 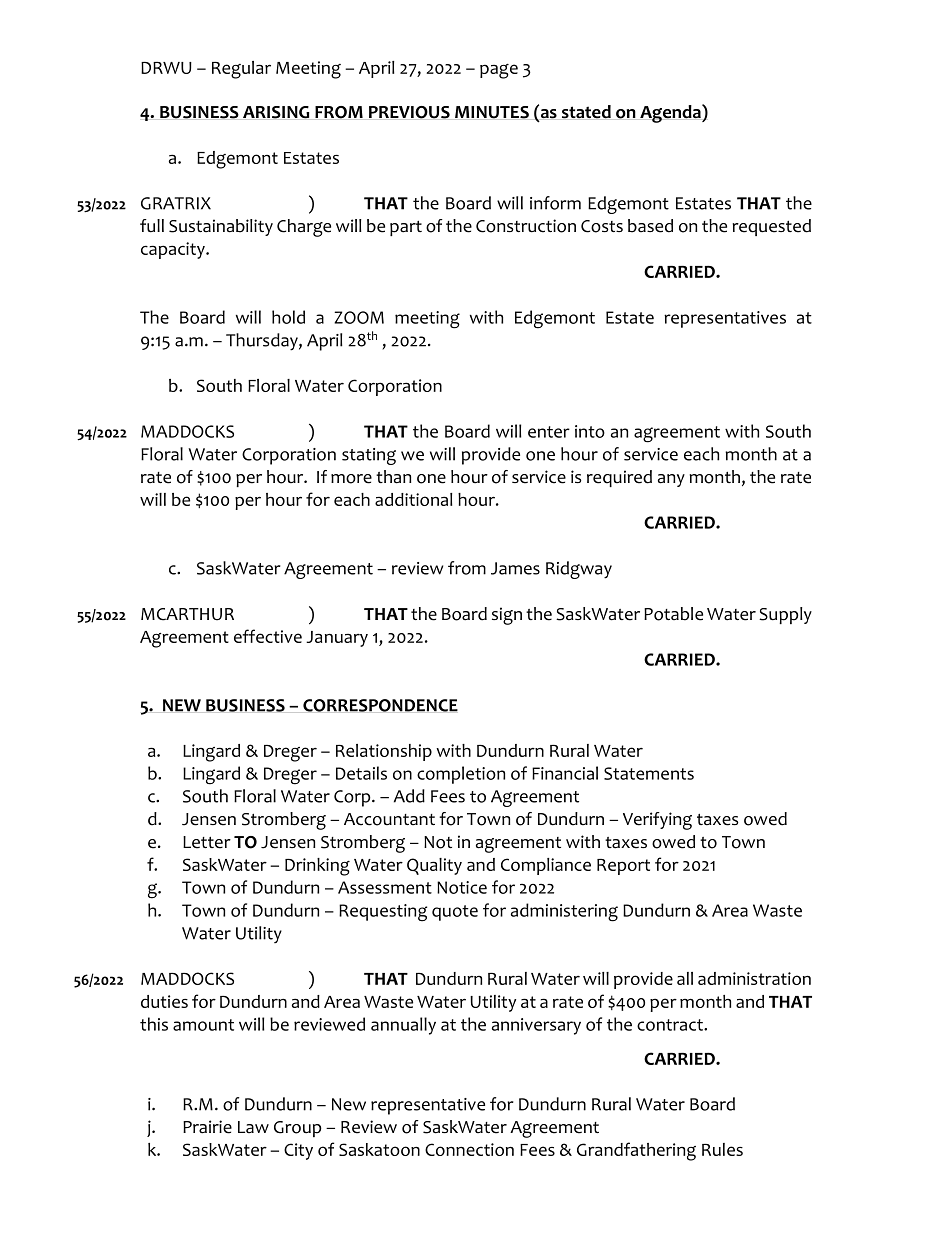 What do you see at coordinates (649, 773) in the screenshot?
I see `Statements` at bounding box center [649, 773].
